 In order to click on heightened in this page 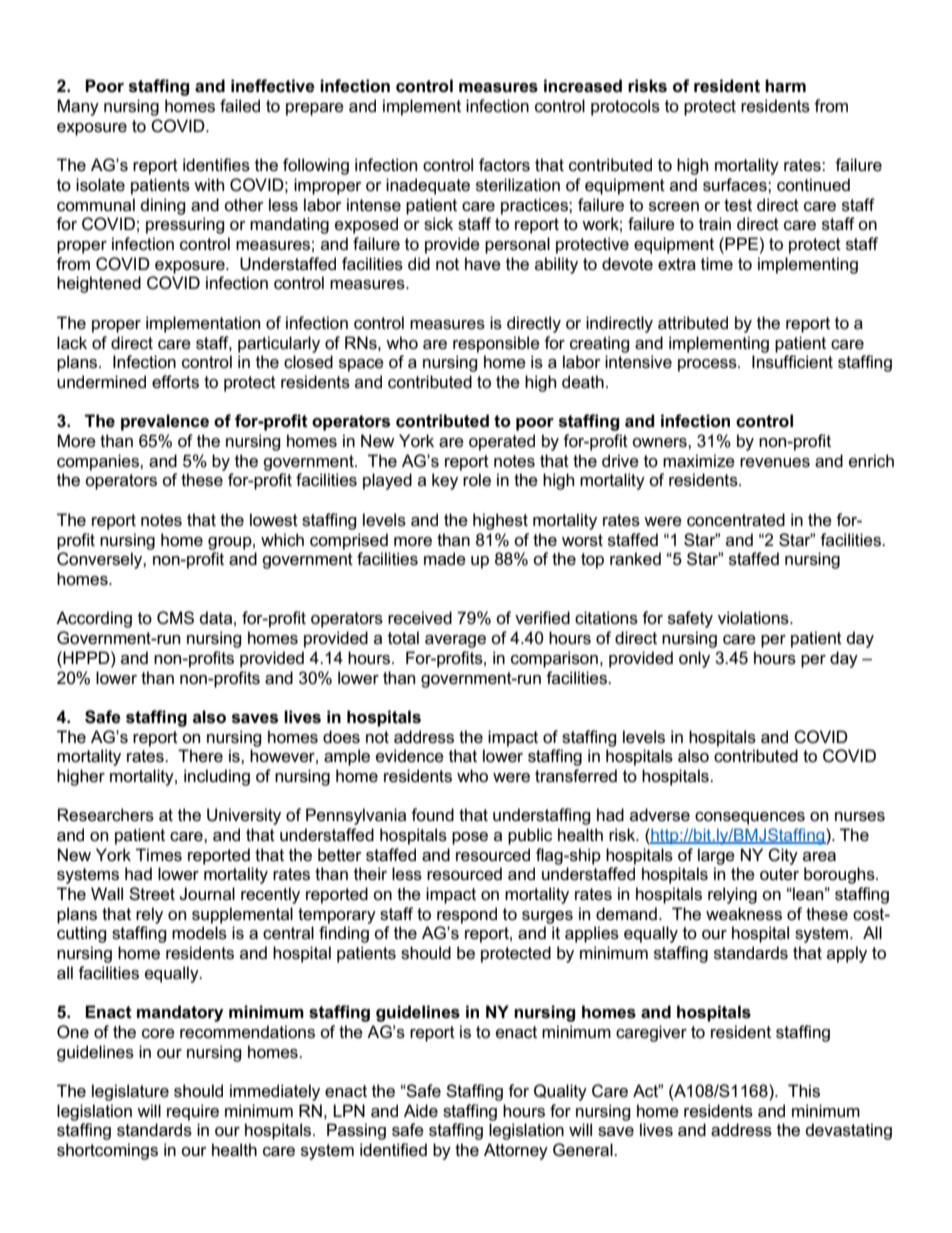, I will do `click(99, 284)`.
